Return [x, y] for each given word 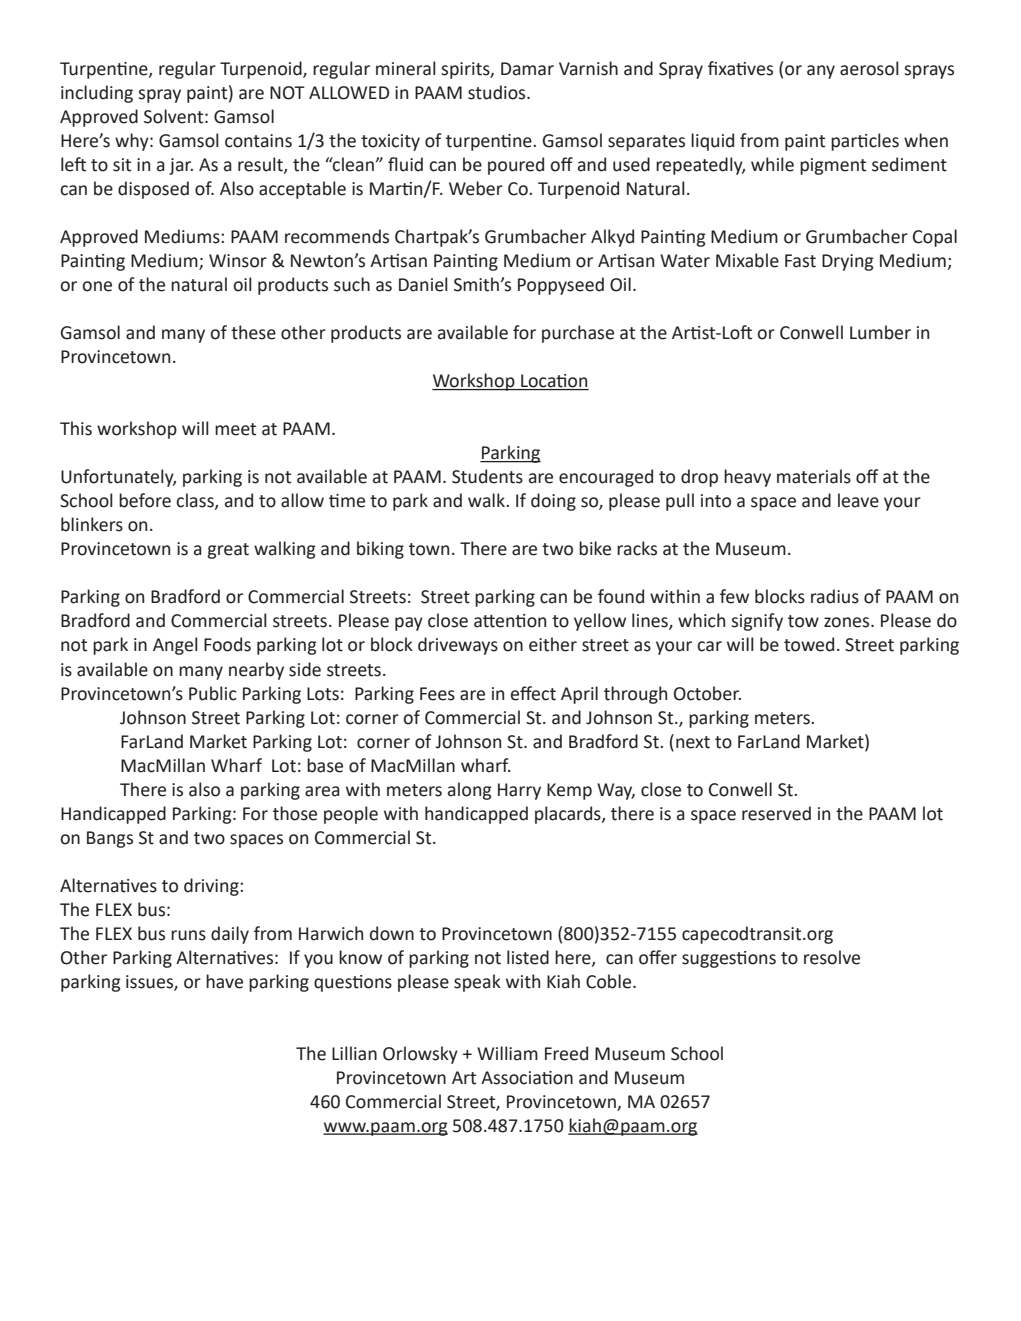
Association [527, 1078]
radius [835, 596]
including [97, 94]
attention [510, 621]
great [228, 551]
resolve [832, 957]
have [224, 981]
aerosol [869, 68]
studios [498, 92]
